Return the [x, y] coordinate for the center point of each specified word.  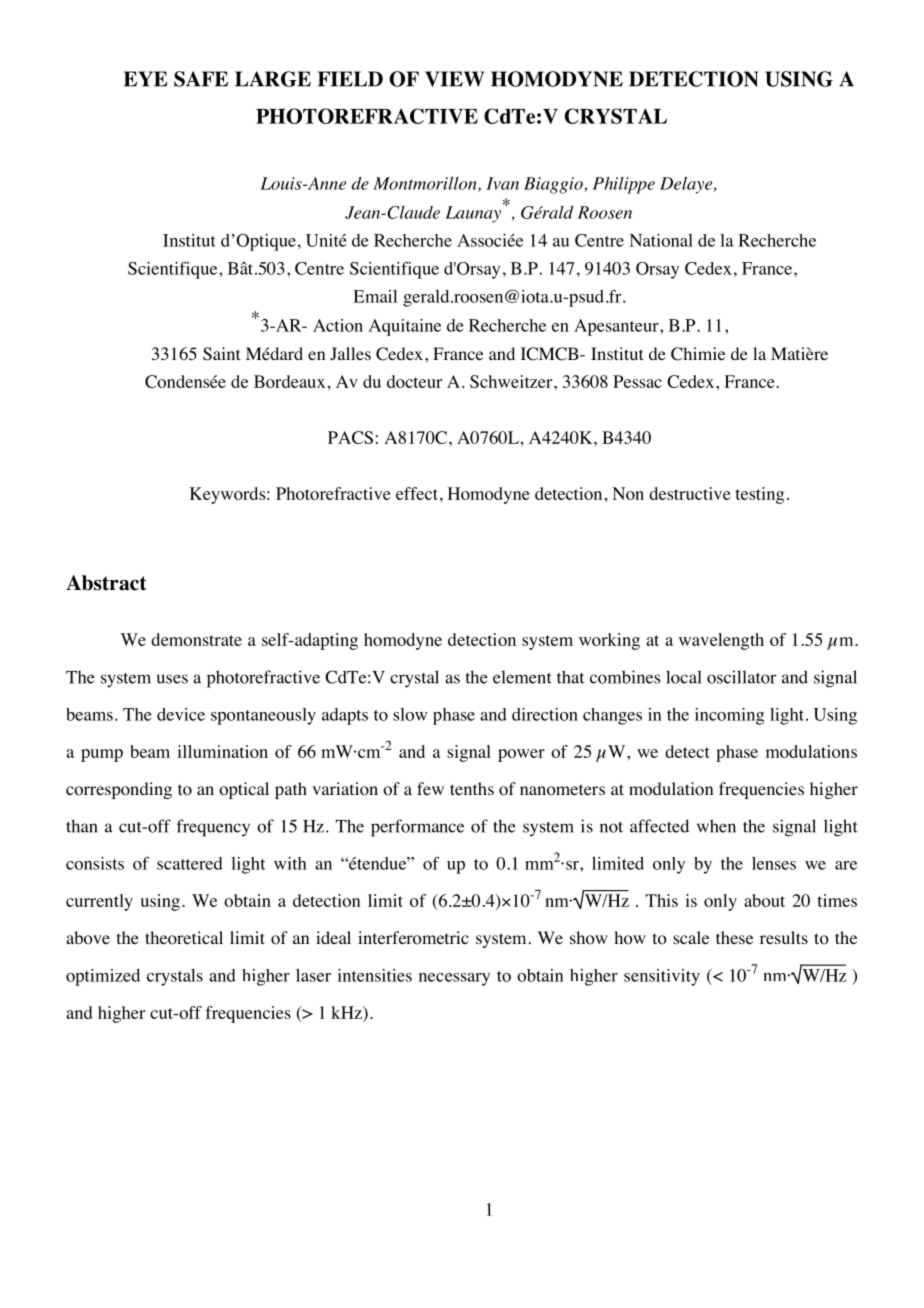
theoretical [184, 938]
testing [759, 495]
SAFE [201, 79]
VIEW [454, 79]
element [522, 677]
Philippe [624, 185]
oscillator [741, 677]
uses [172, 679]
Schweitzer [512, 381]
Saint [221, 354]
